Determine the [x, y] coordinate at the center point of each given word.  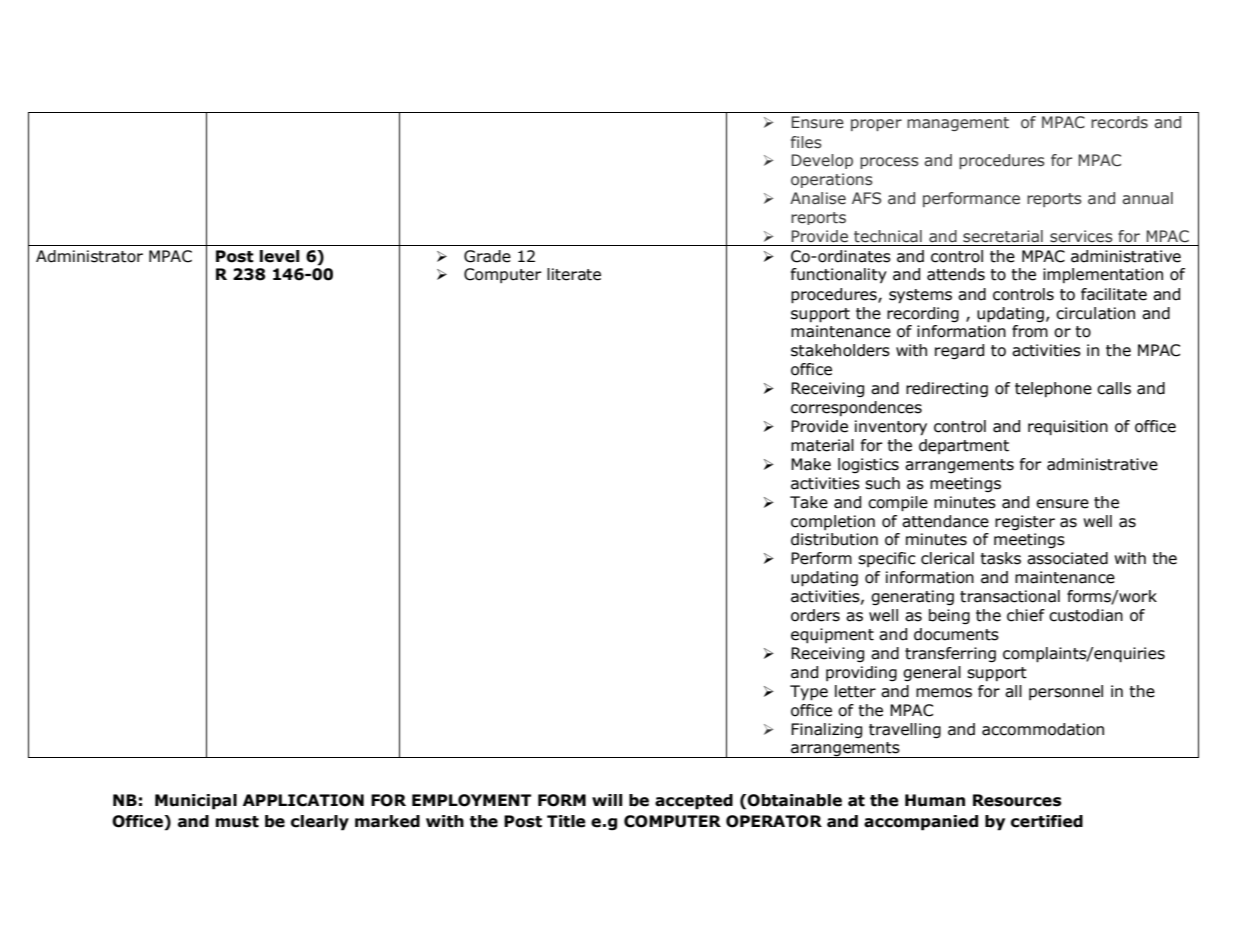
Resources [1017, 800]
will [607, 800]
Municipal [196, 802]
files [806, 142]
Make [811, 464]
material [822, 445]
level [279, 256]
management [958, 124]
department [964, 446]
